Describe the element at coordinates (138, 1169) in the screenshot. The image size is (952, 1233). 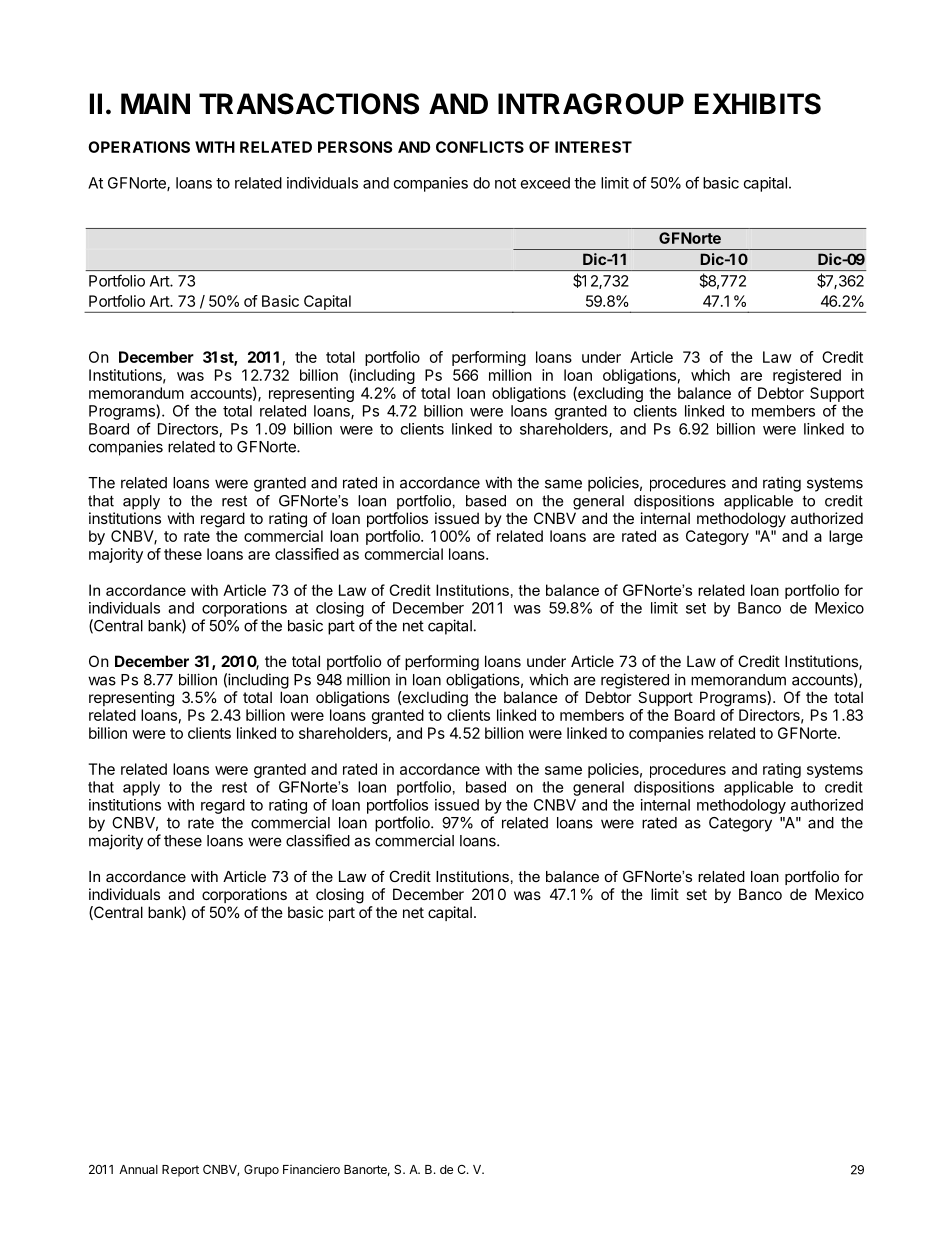
I see `Annual` at that location.
